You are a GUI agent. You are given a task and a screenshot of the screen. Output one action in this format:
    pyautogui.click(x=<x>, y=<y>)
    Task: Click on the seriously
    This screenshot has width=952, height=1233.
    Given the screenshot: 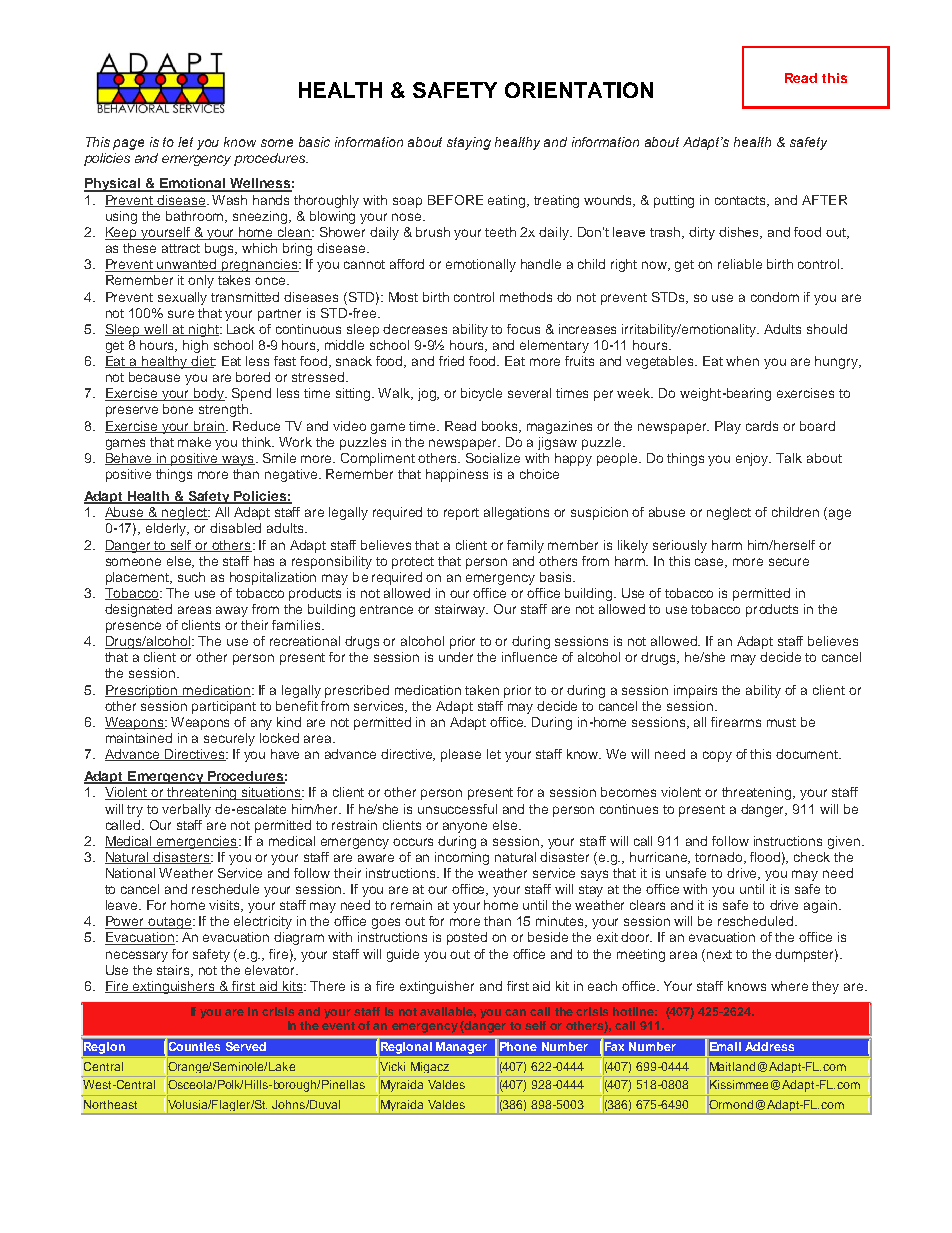 What is the action you would take?
    pyautogui.click(x=680, y=546)
